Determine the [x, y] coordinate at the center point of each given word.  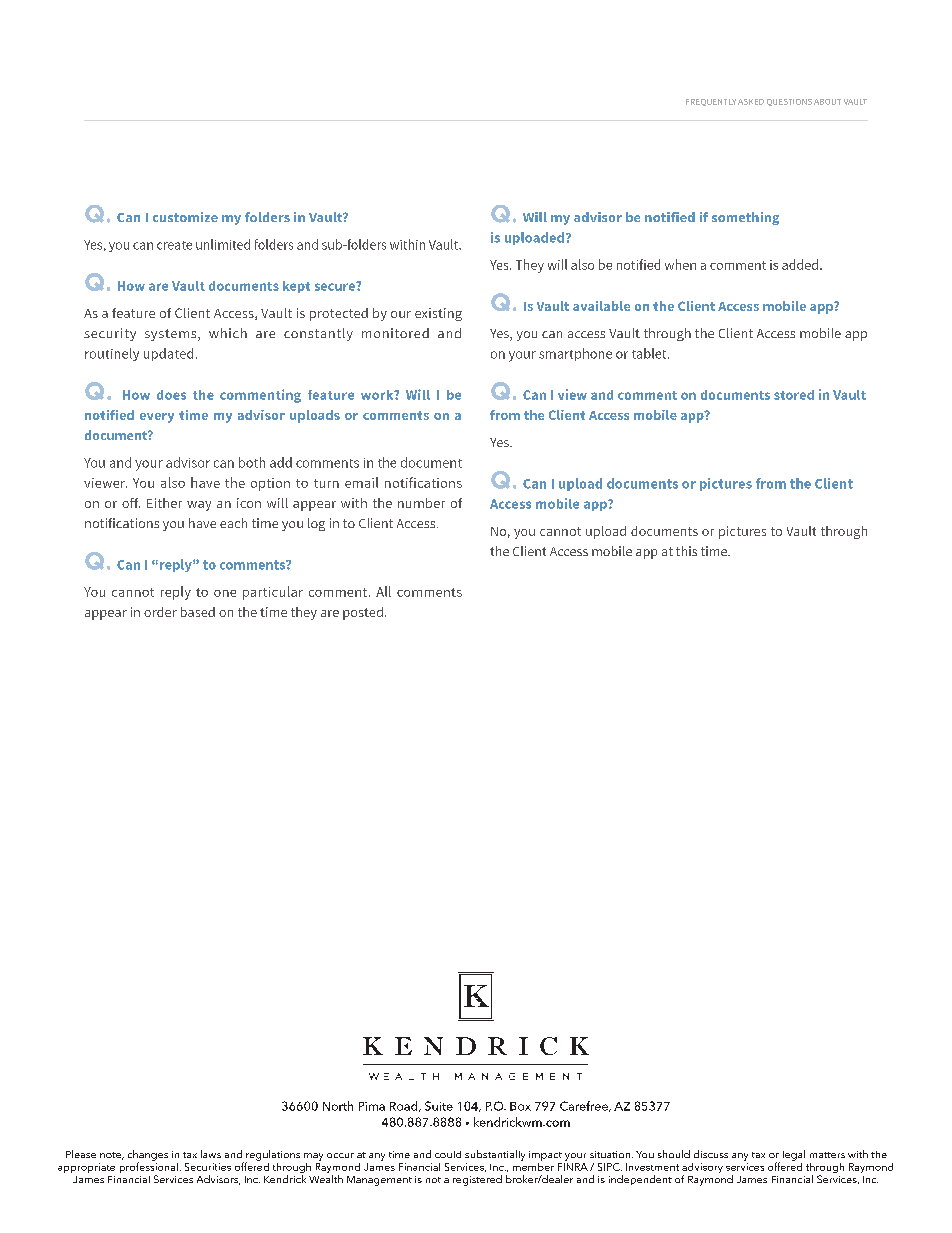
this [686, 551]
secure [336, 286]
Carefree [585, 1106]
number [421, 503]
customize [185, 217]
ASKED [751, 102]
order [160, 612]
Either [164, 503]
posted [363, 613]
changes [148, 1156]
